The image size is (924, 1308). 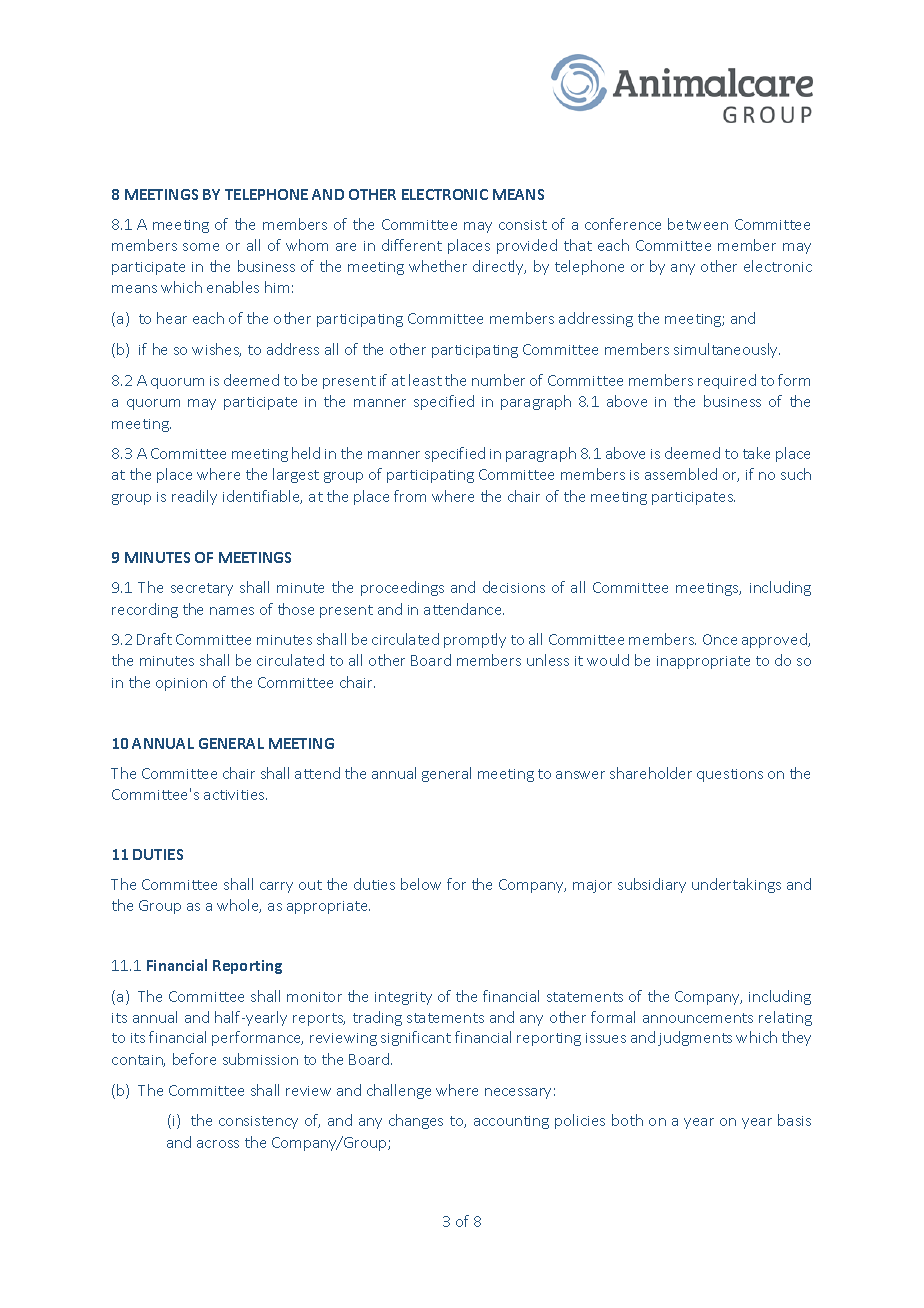 What do you see at coordinates (499, 267) in the screenshot?
I see `directly` at bounding box center [499, 267].
